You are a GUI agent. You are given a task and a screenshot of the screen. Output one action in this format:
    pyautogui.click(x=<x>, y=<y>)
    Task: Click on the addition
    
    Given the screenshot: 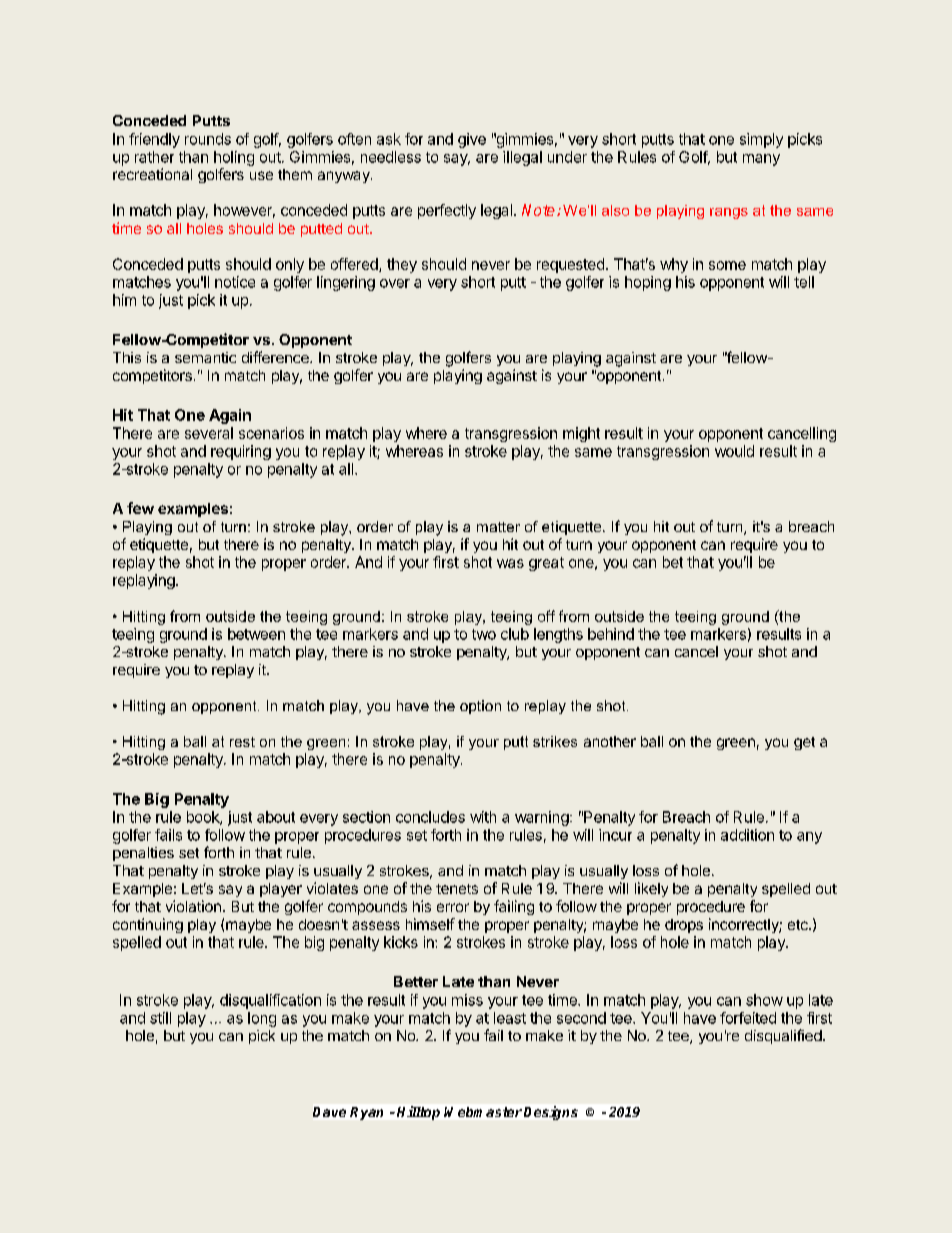 What is the action you would take?
    pyautogui.click(x=747, y=835)
